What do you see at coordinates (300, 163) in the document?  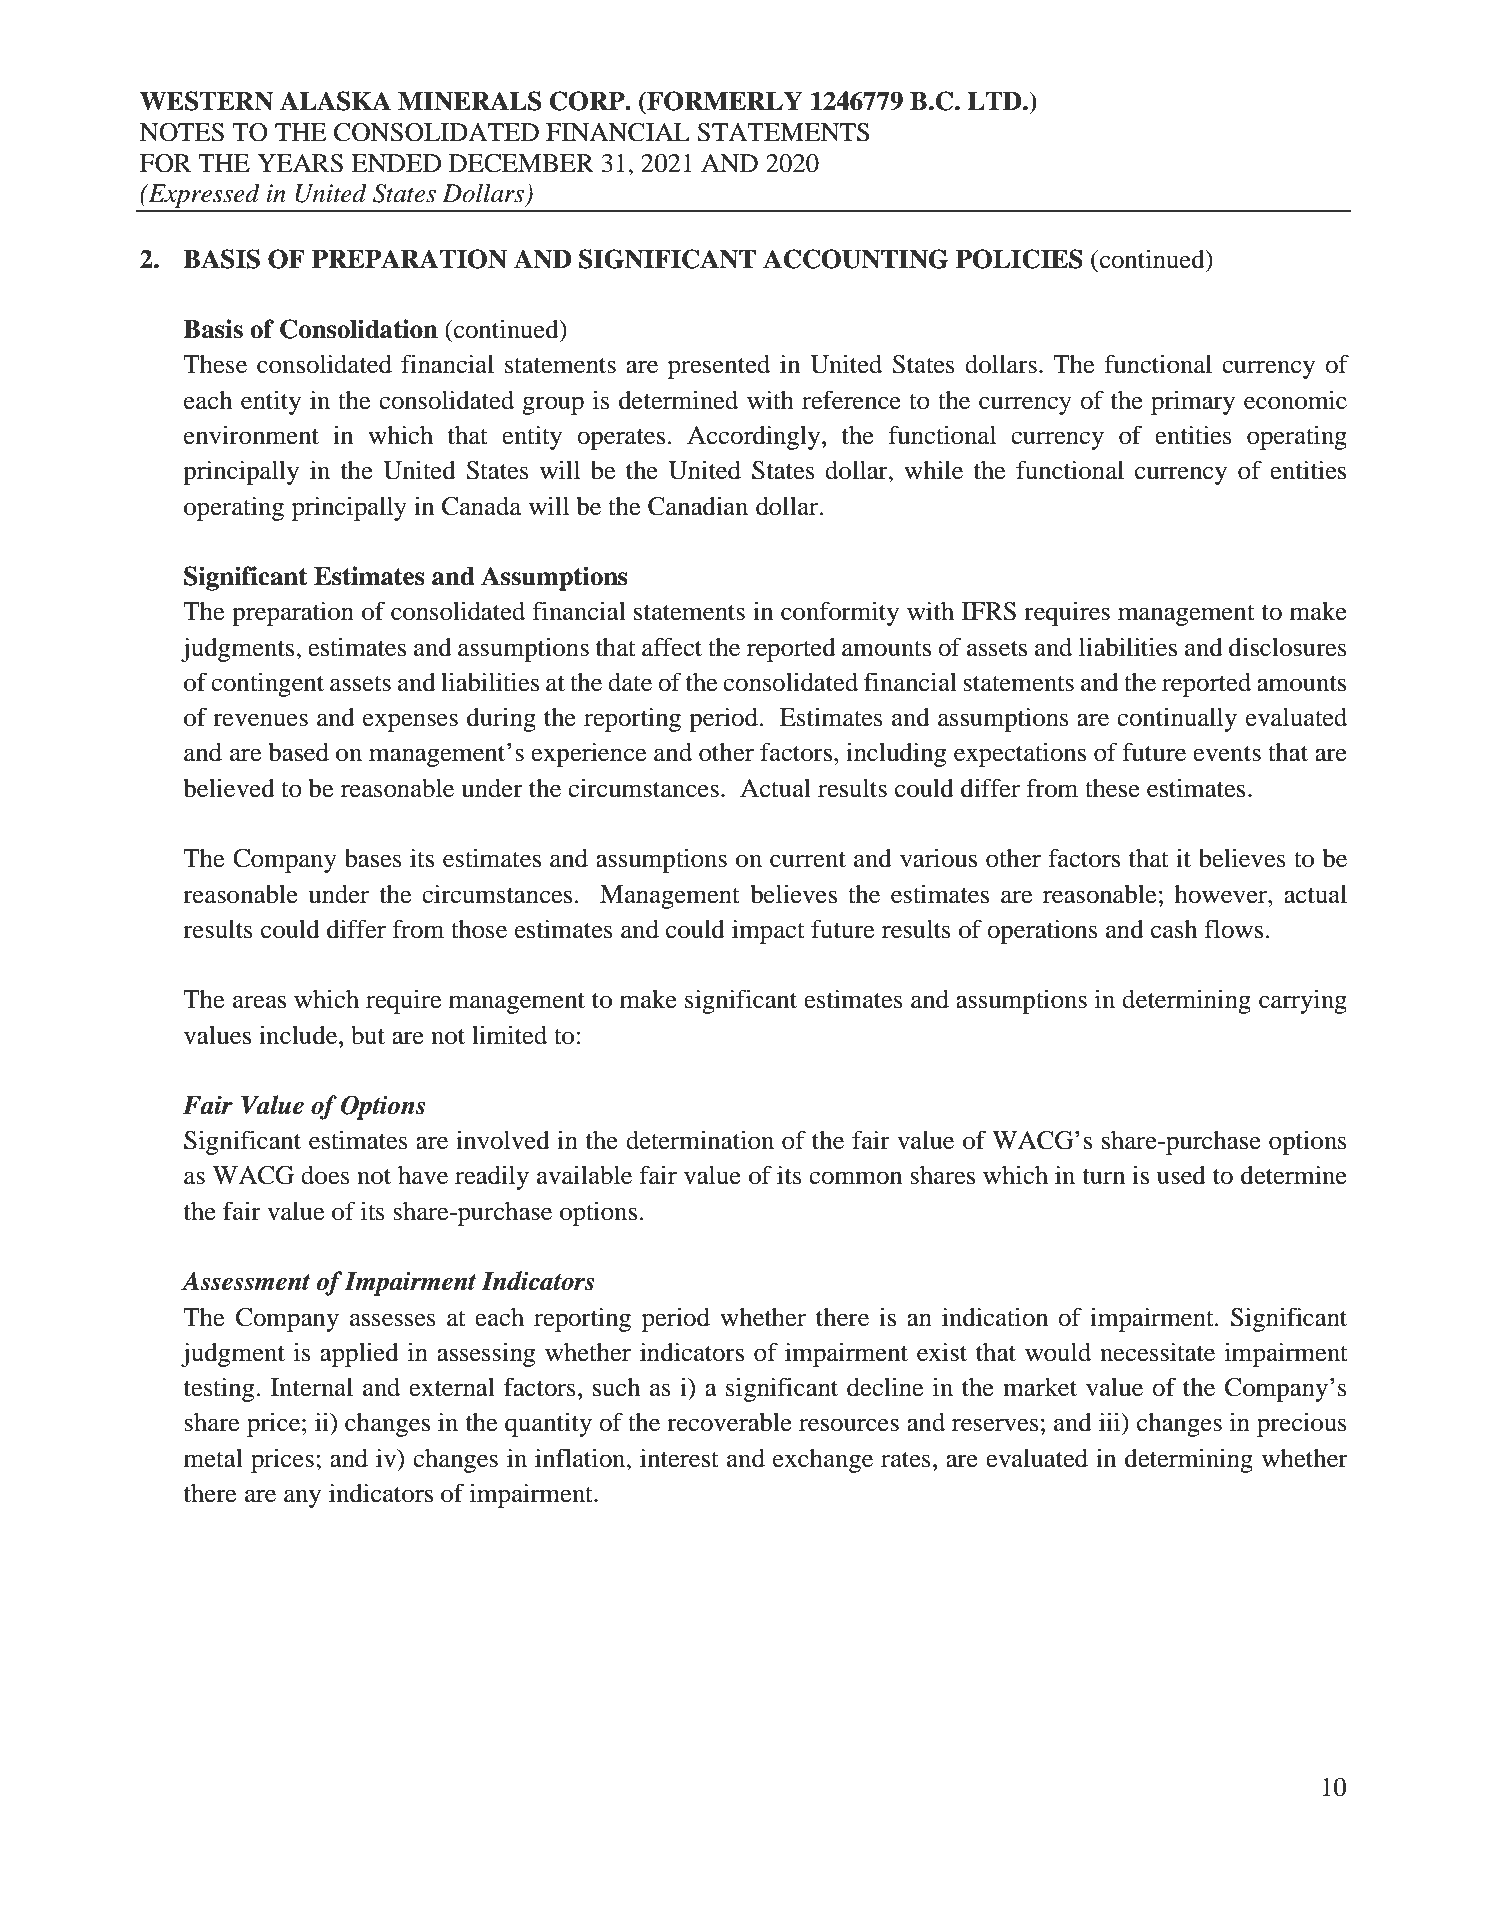 I see `YEARS` at bounding box center [300, 163].
